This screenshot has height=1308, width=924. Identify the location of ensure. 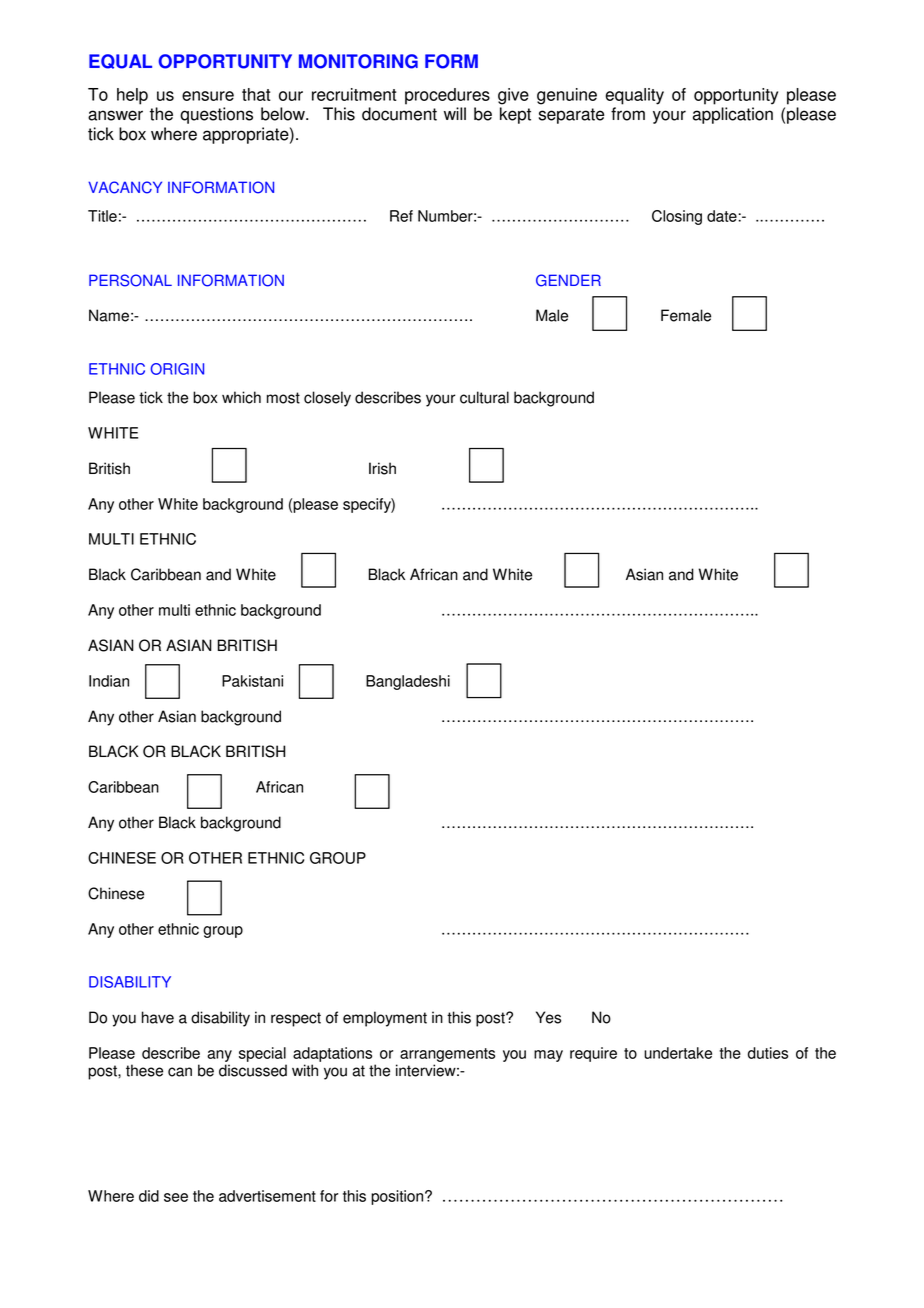
(208, 96).
